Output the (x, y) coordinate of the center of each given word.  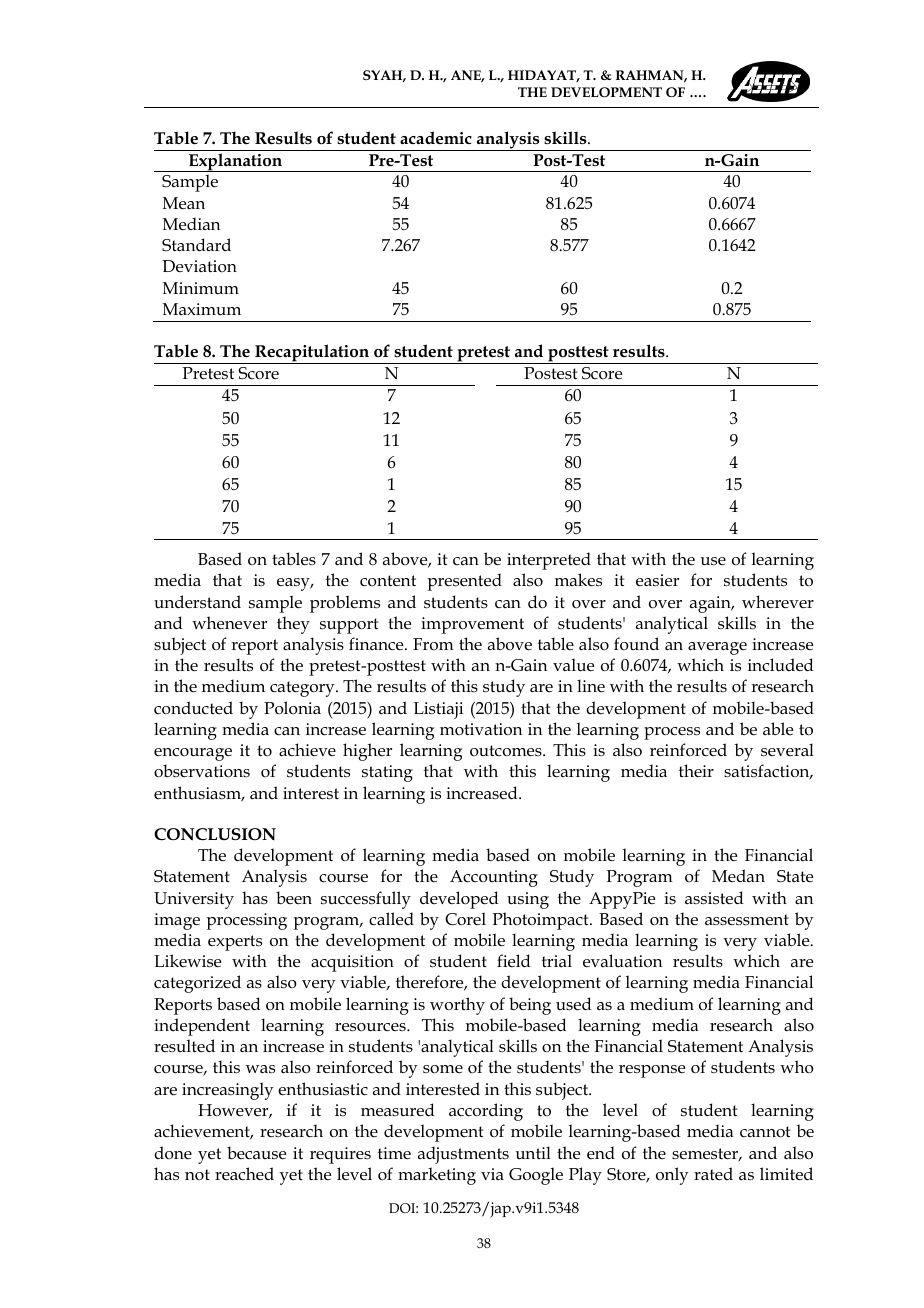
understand (197, 602)
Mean (184, 203)
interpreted (549, 561)
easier (657, 580)
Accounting (494, 878)
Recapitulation (312, 354)
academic (436, 138)
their (696, 770)
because (256, 1153)
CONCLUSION (215, 834)
